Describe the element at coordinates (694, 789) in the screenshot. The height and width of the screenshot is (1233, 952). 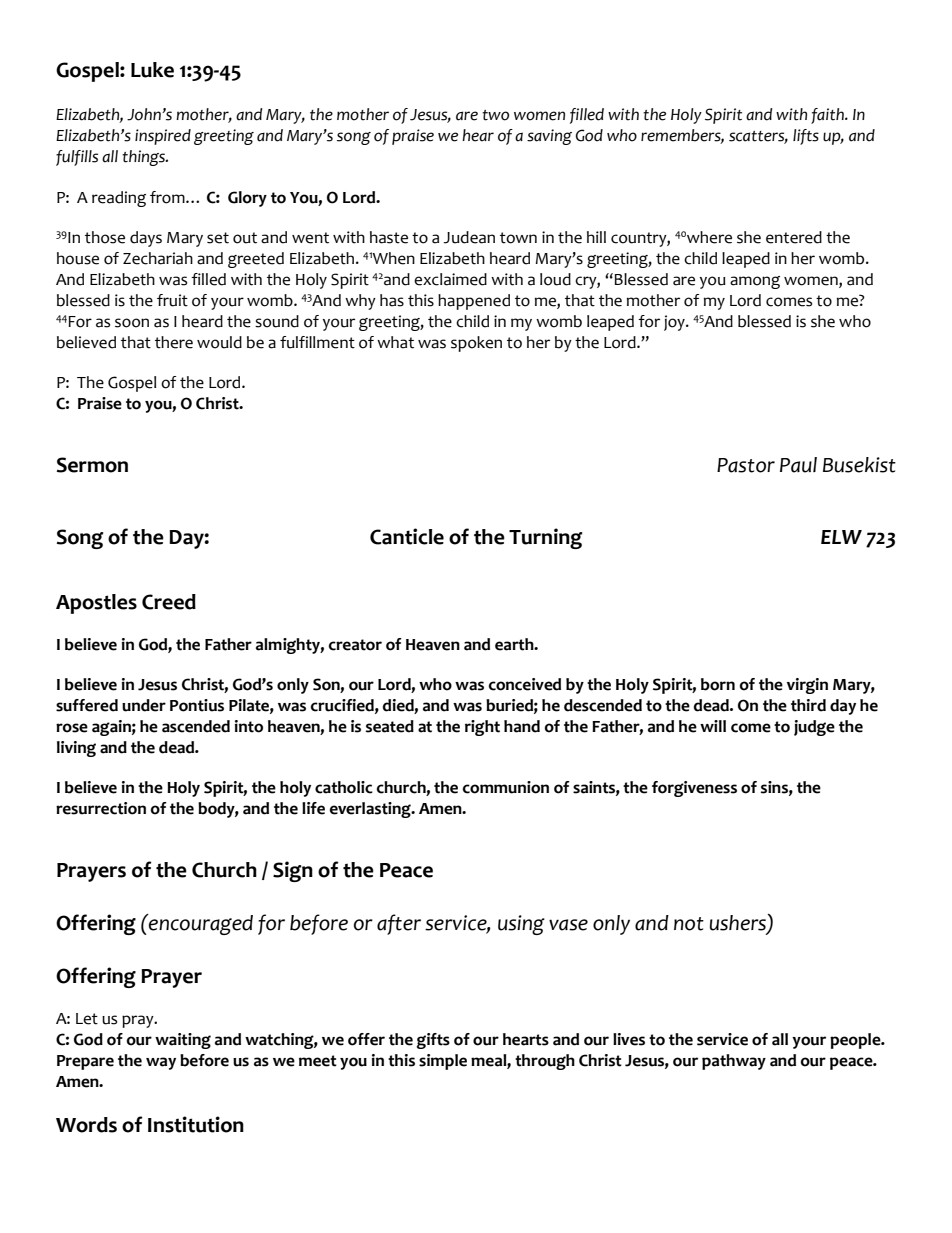
I see `forgiveness` at that location.
